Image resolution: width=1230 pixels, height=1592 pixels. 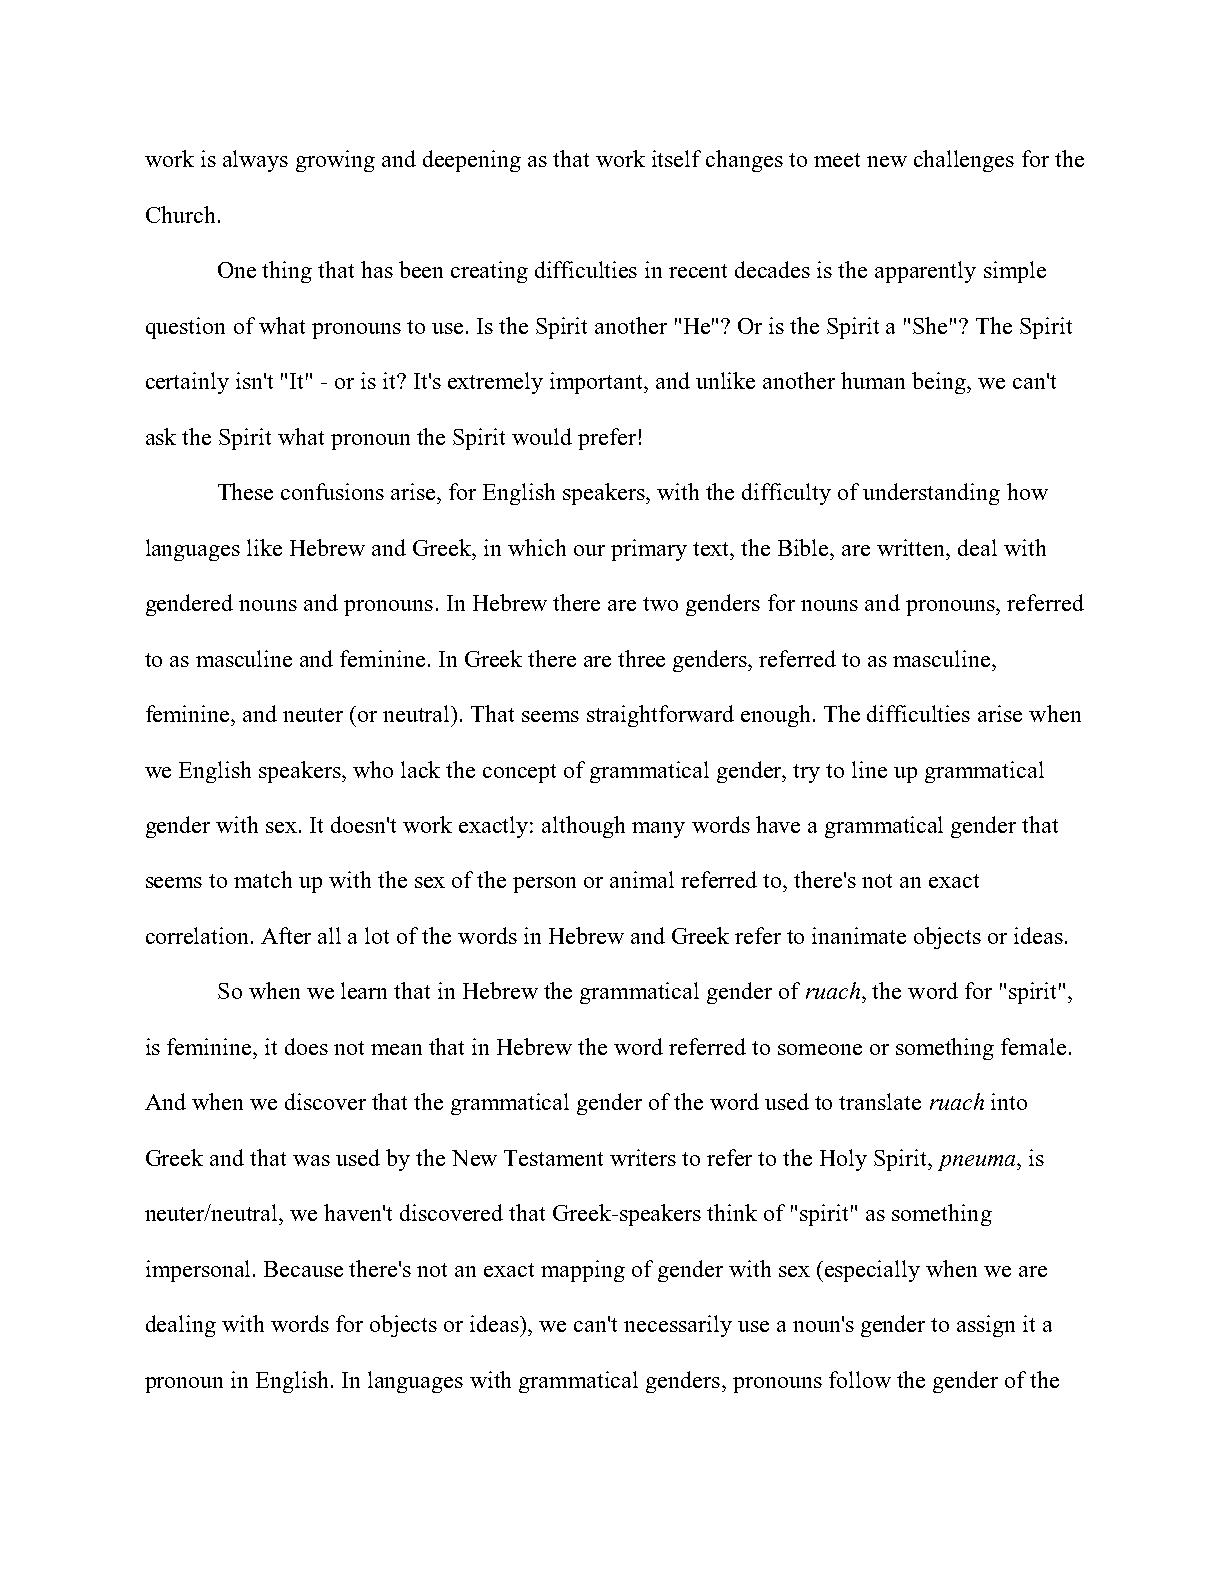 I want to click on challenges, so click(x=964, y=161).
